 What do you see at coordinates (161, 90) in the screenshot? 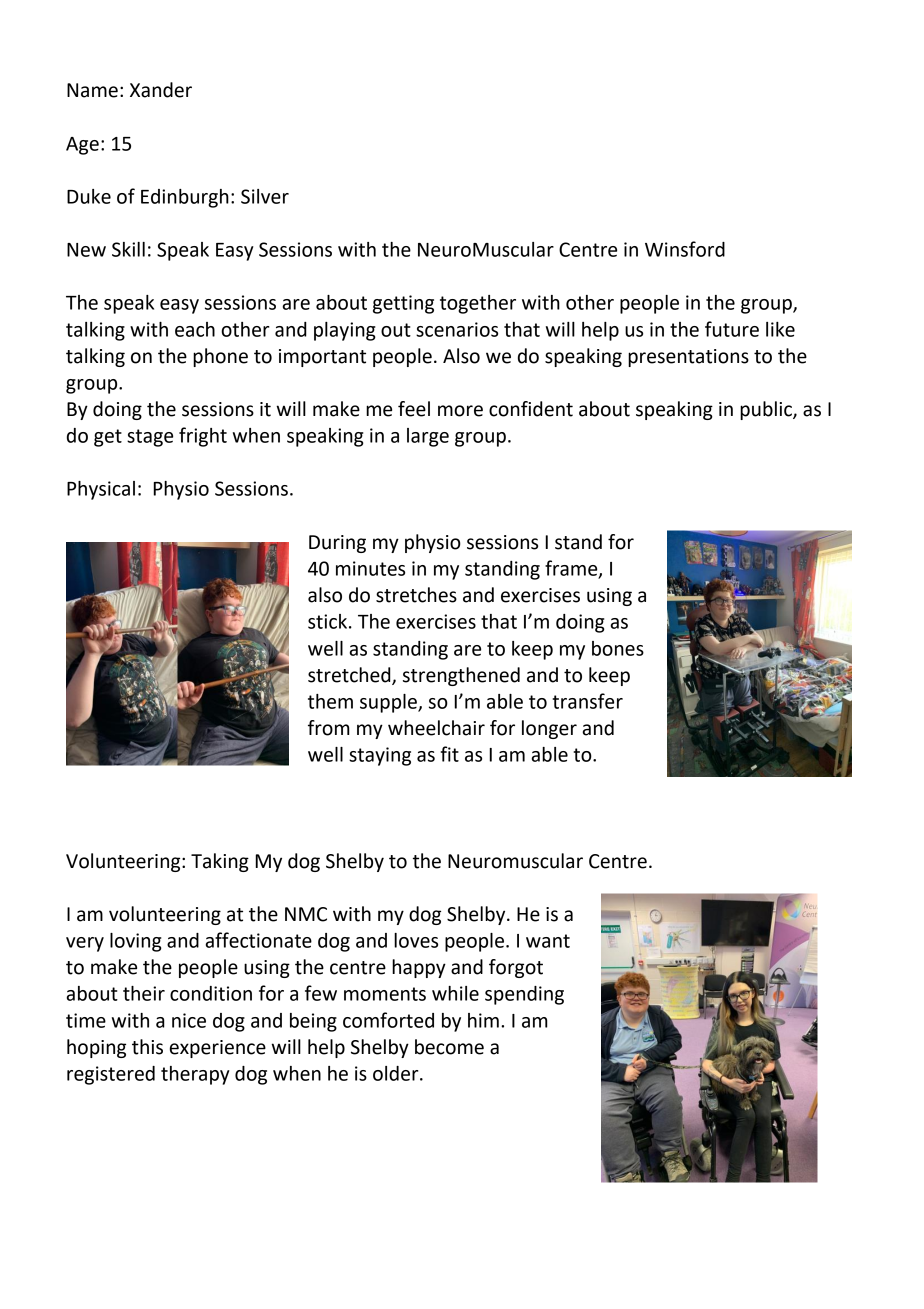
I see `Xander` at bounding box center [161, 90].
